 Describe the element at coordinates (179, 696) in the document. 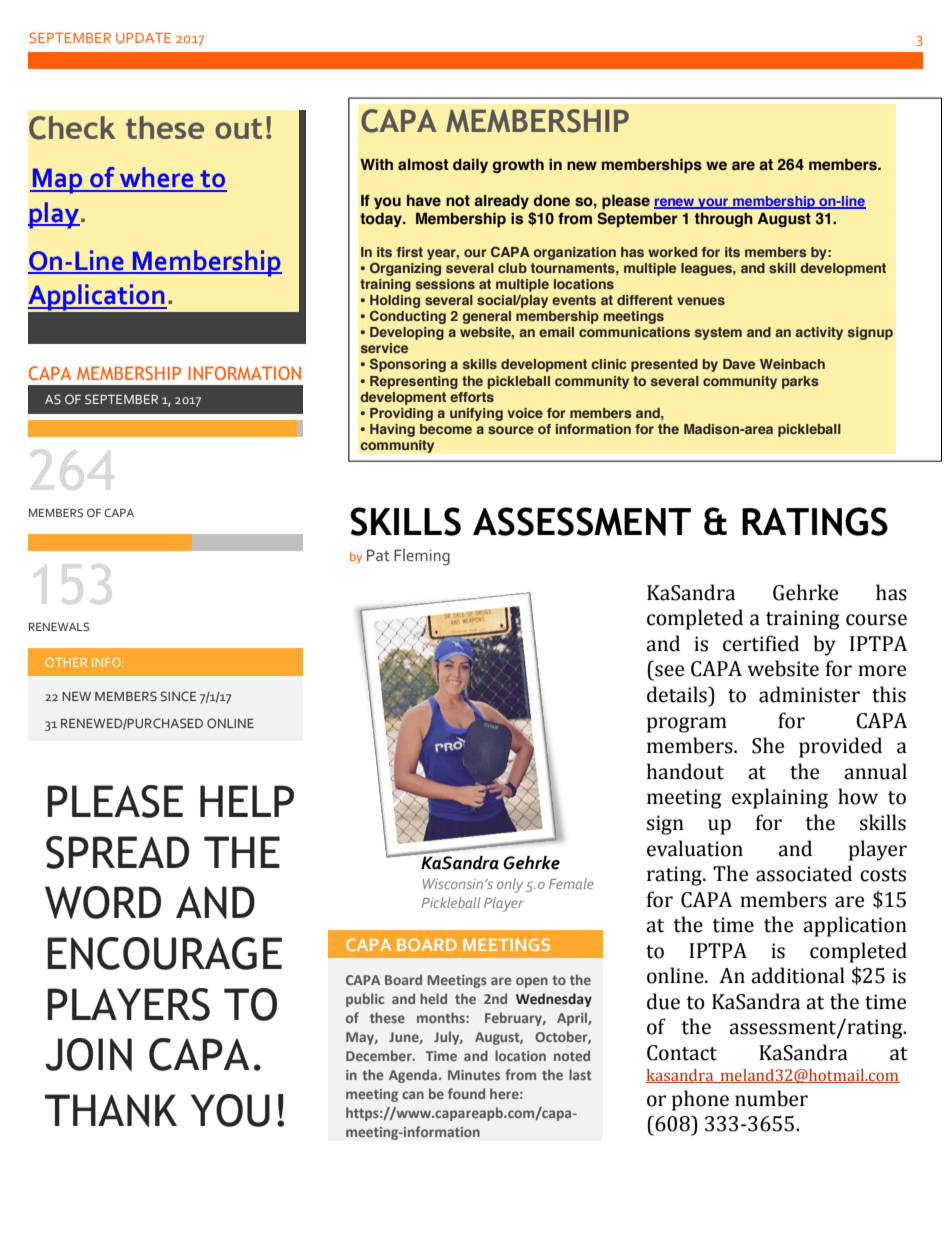

I see `SINCE` at that location.
